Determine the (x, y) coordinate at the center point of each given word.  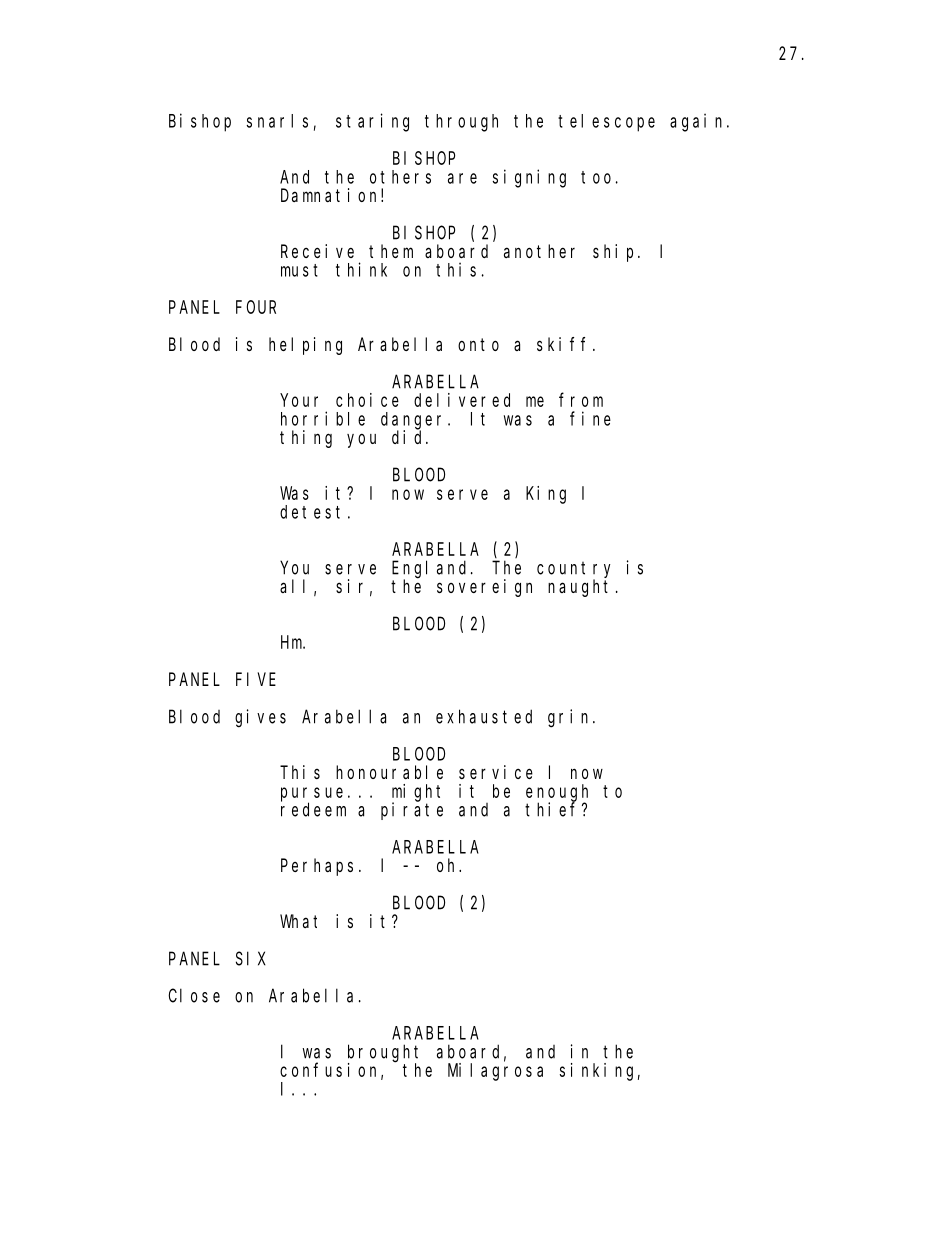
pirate (412, 811)
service (496, 772)
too (596, 177)
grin (571, 718)
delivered (462, 400)
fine (590, 418)
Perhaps (317, 867)
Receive (317, 251)
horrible (323, 418)
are (462, 178)
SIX (251, 959)
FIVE (256, 679)
